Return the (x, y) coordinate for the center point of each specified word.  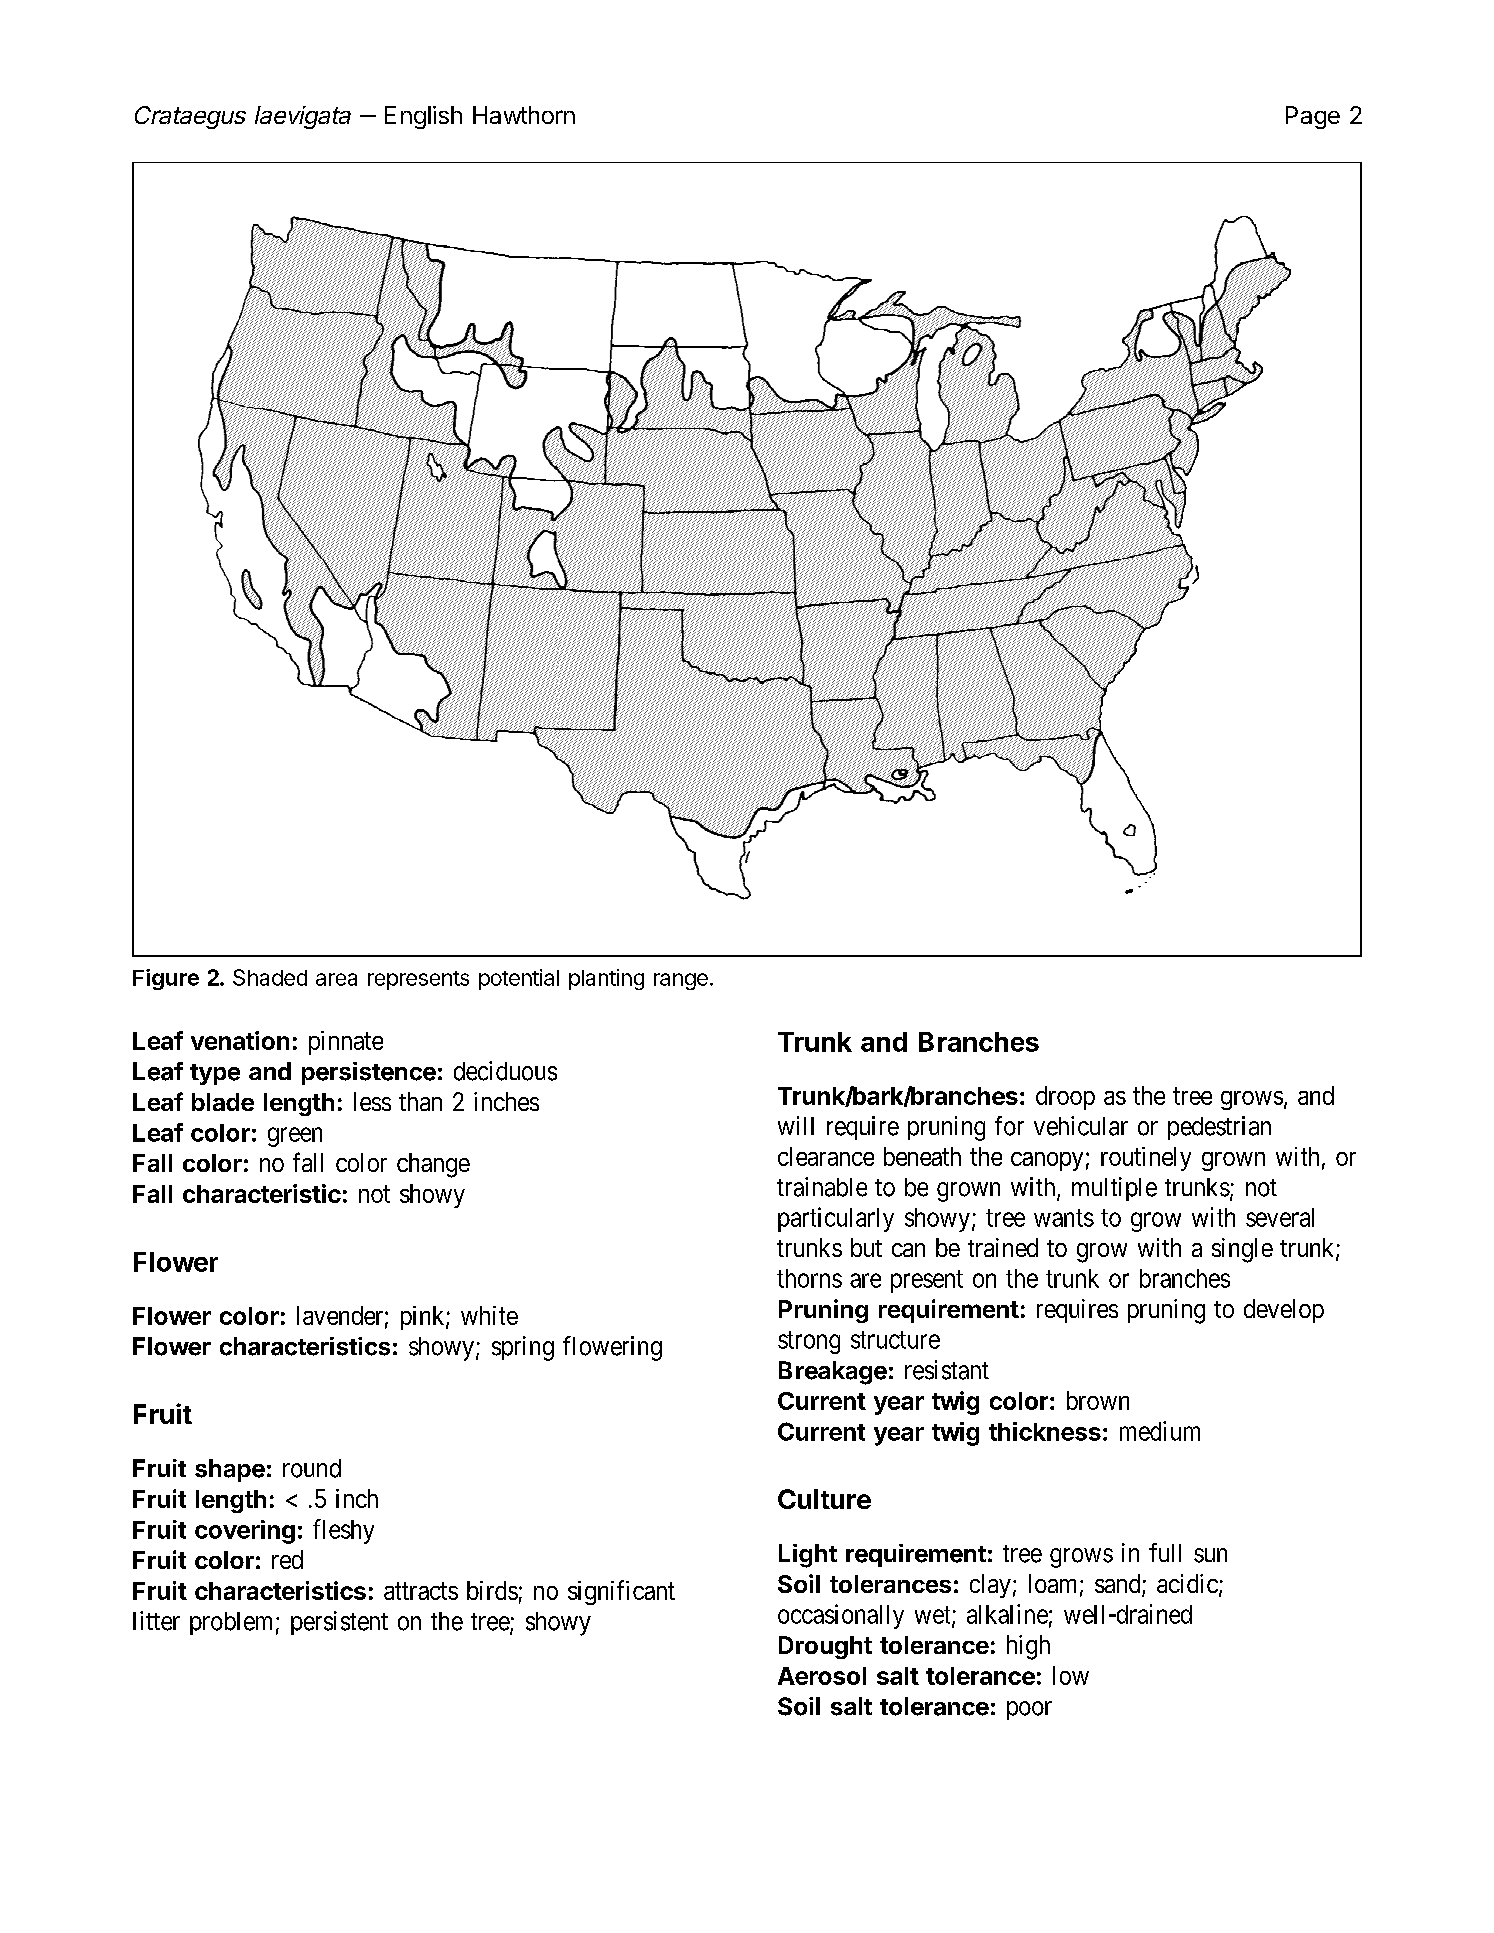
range (681, 981)
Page (1313, 117)
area (336, 979)
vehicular (1081, 1126)
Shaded (270, 977)
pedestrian (1219, 1128)
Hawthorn (524, 115)
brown (1098, 1400)
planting (606, 979)
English (423, 117)
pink (424, 1318)
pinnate (346, 1043)
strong (809, 1342)
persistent (339, 1623)
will (796, 1125)
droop (1065, 1098)
